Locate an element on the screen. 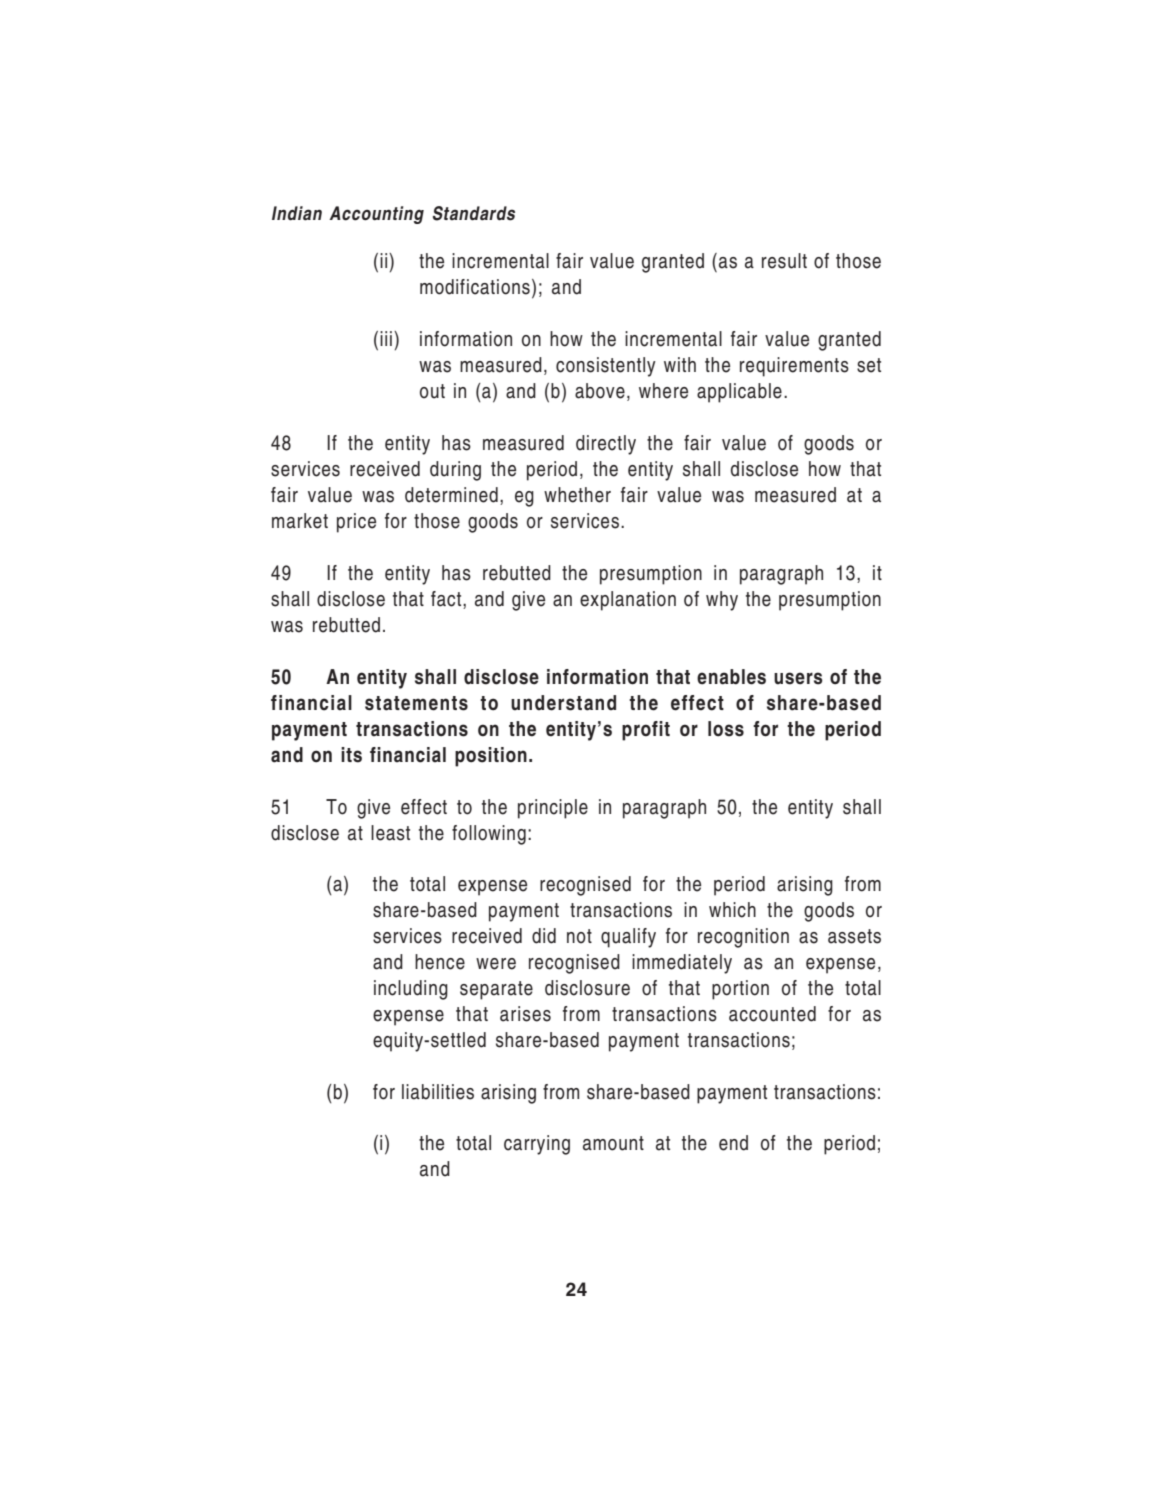  whether is located at coordinates (577, 495).
